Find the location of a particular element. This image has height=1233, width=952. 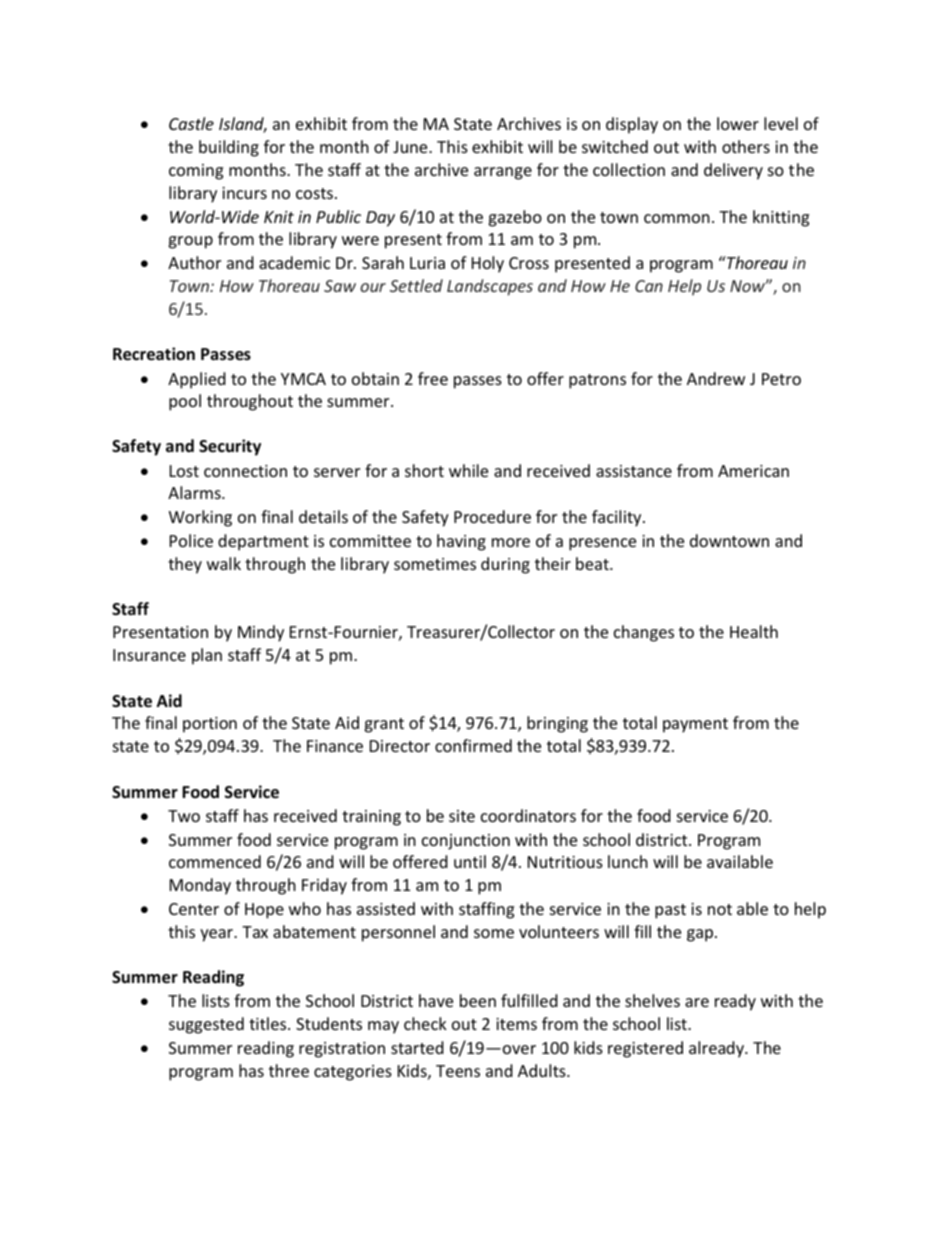

payment is located at coordinates (695, 725).
